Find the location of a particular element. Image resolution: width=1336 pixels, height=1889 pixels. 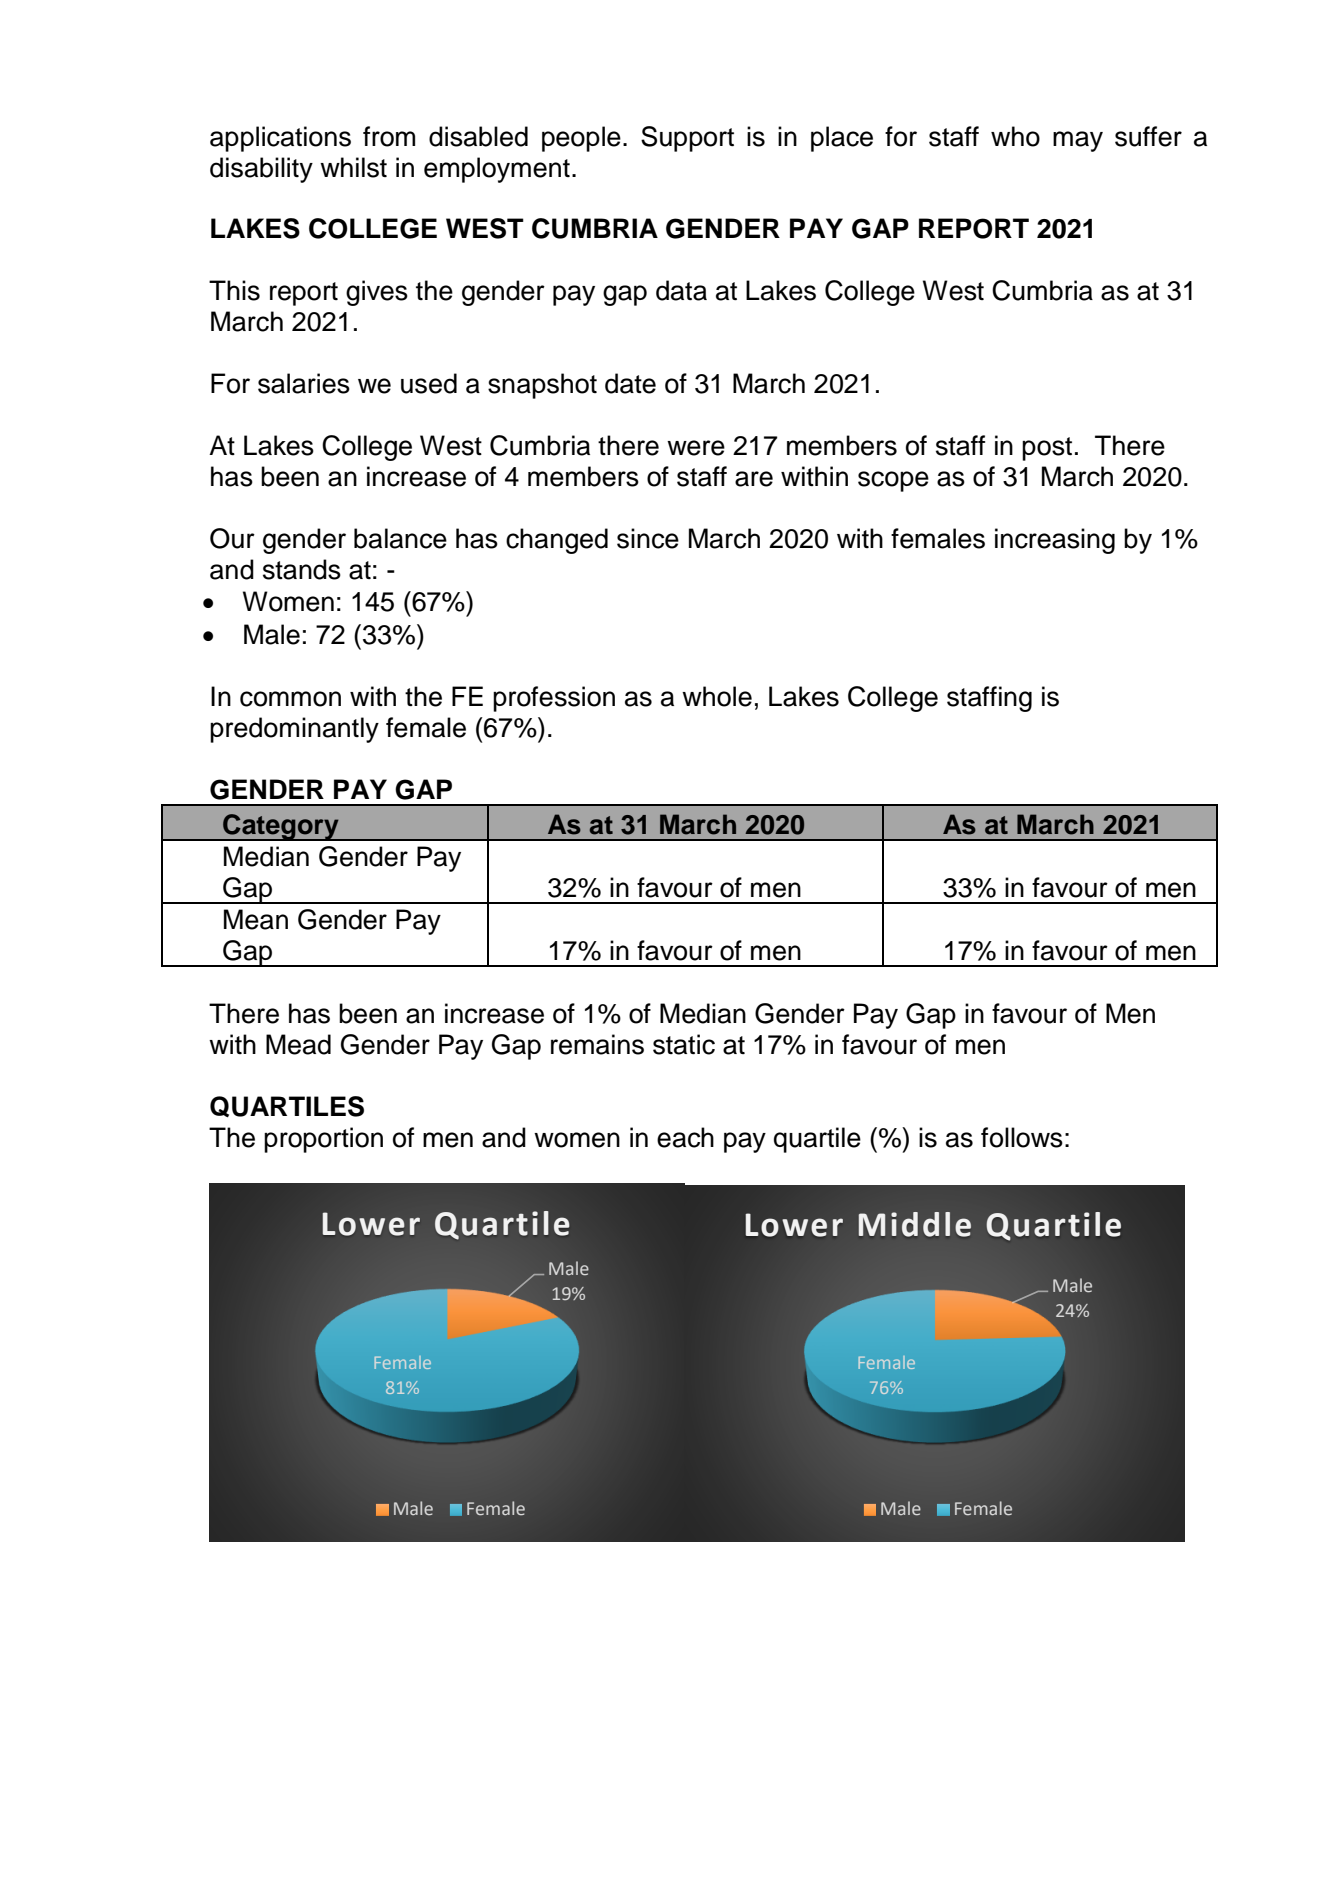

whole is located at coordinates (717, 696).
